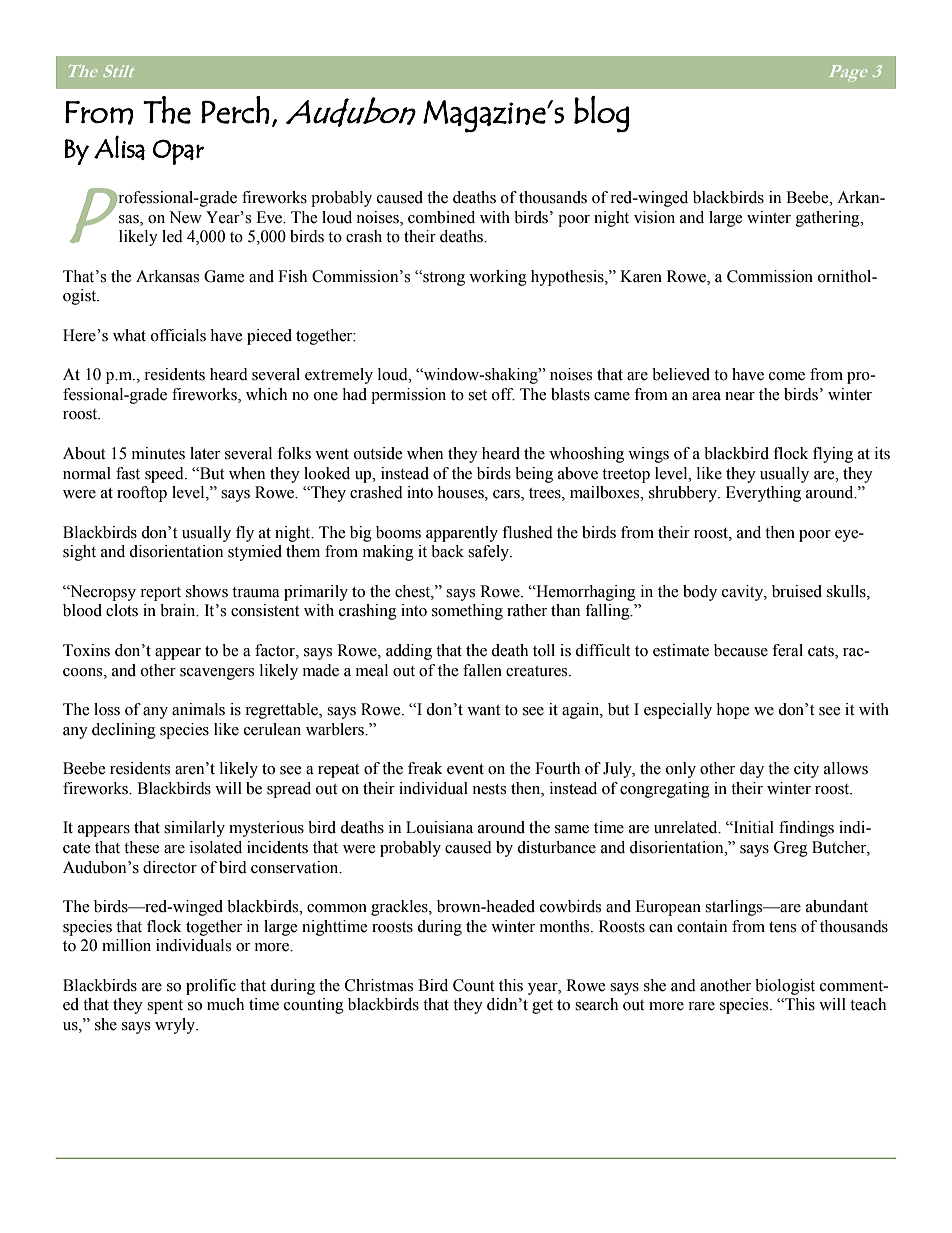 Image resolution: width=952 pixels, height=1233 pixels. What do you see at coordinates (198, 709) in the page?
I see `animals` at bounding box center [198, 709].
